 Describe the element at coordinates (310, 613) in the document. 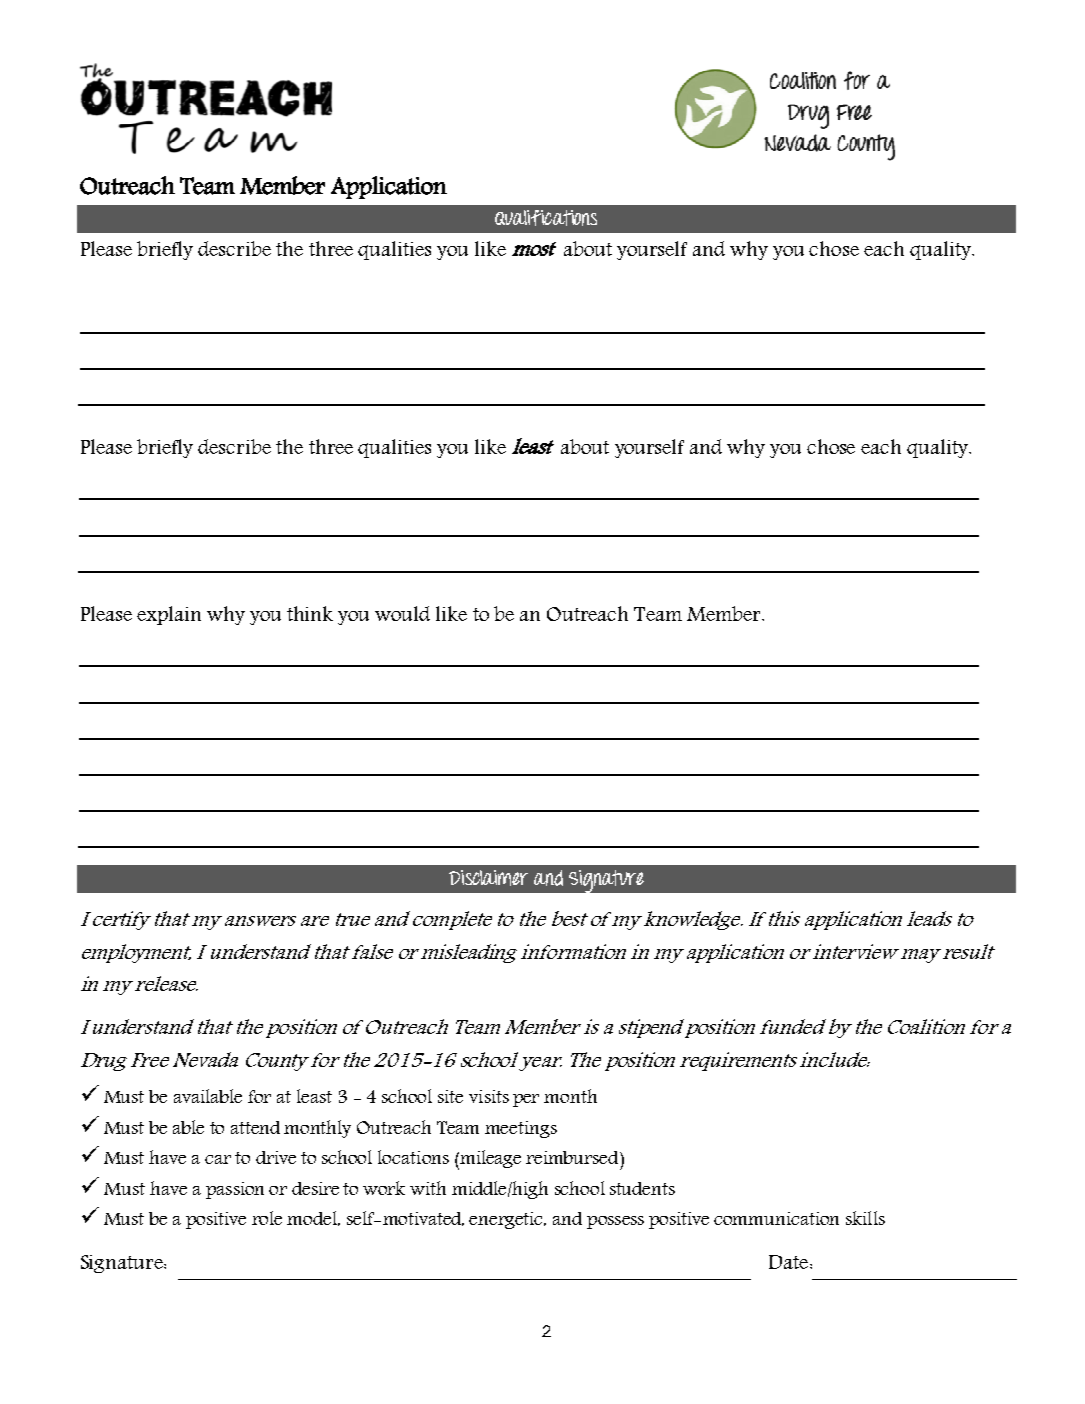

I see `think` at that location.
